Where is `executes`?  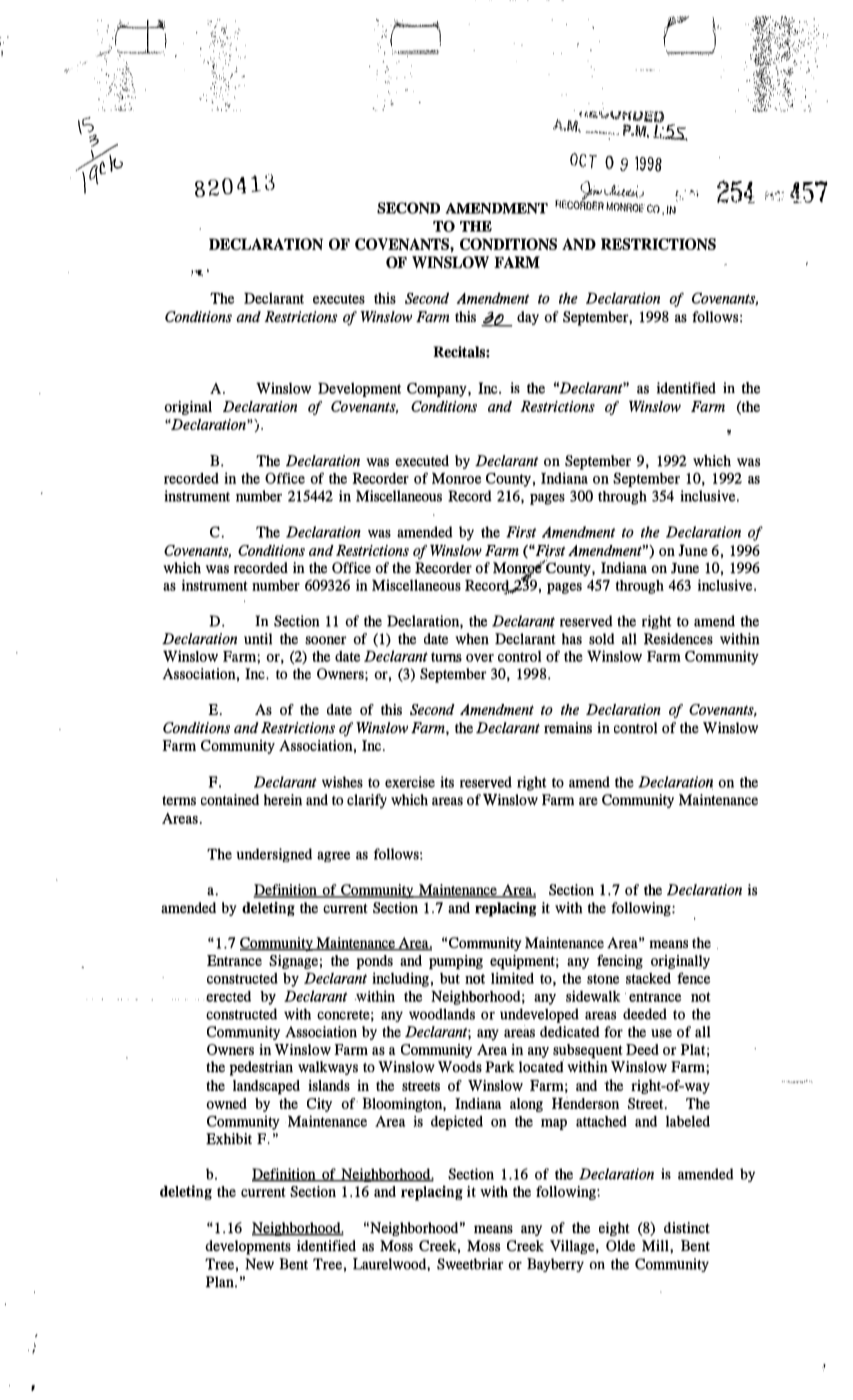
executes is located at coordinates (339, 299).
